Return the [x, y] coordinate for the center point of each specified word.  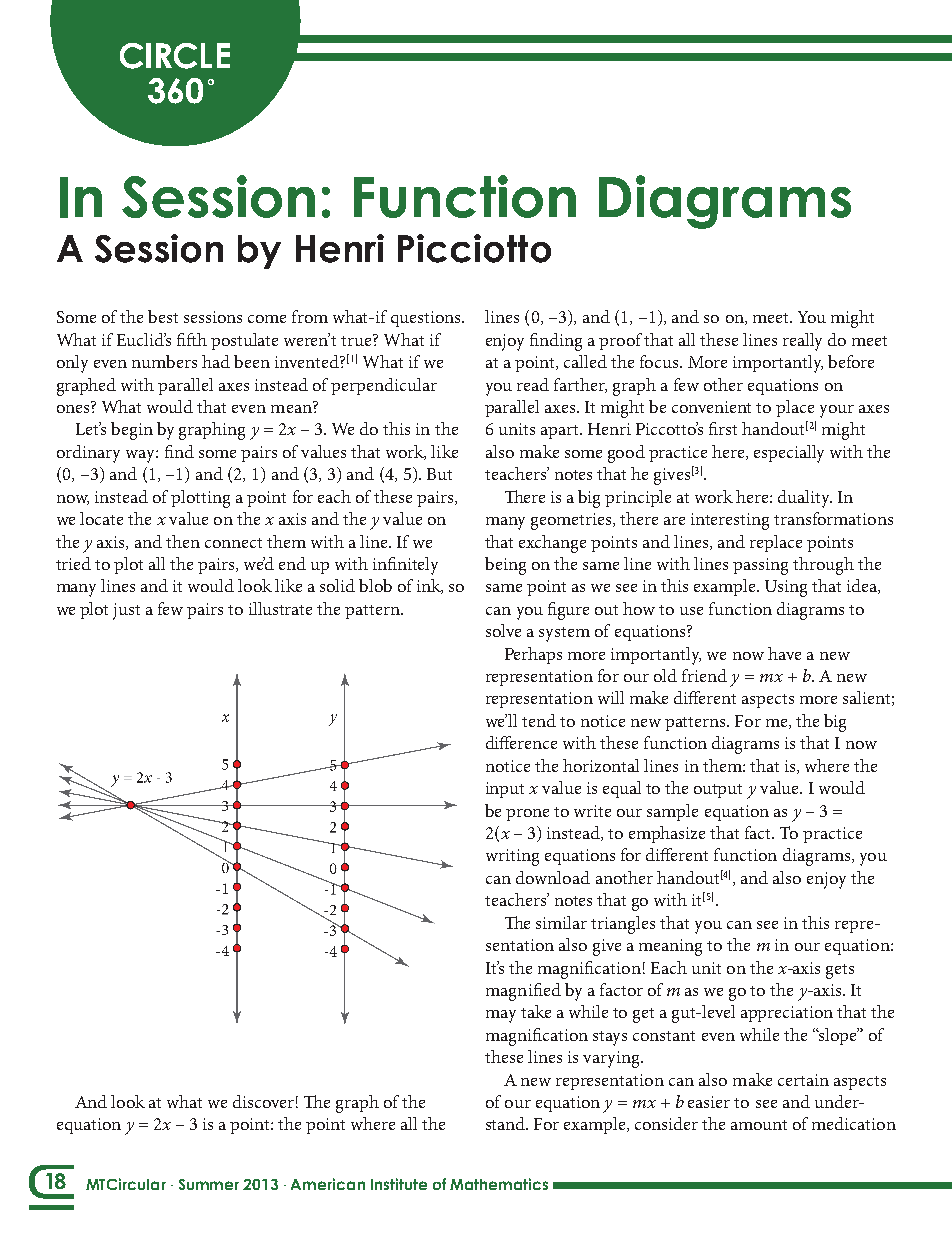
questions [427, 319]
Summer [209, 1184]
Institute [399, 1184]
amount [759, 1125]
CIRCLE [175, 56]
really [802, 342]
